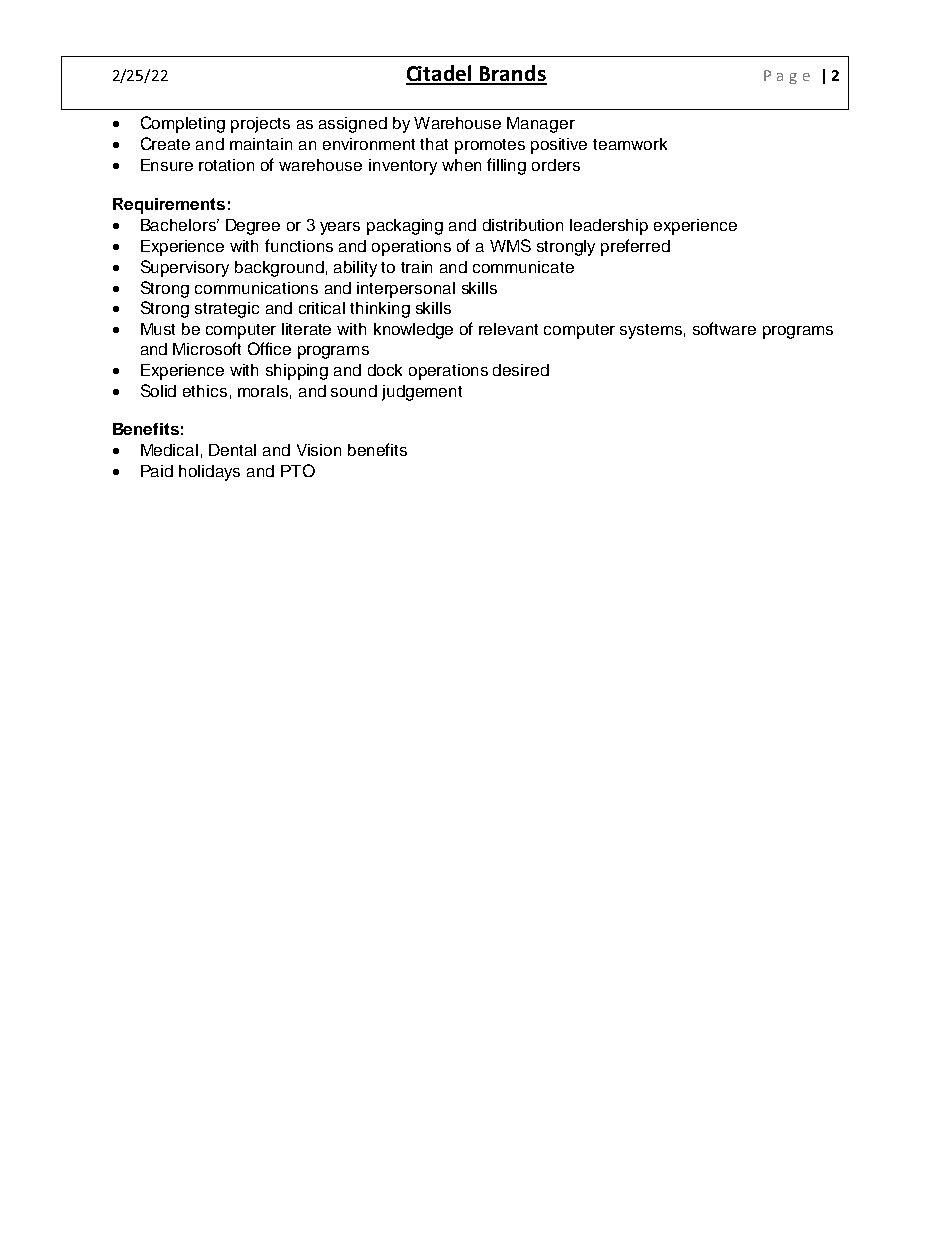 The height and width of the screenshot is (1233, 952). What do you see at coordinates (413, 331) in the screenshot?
I see `knowledge` at bounding box center [413, 331].
